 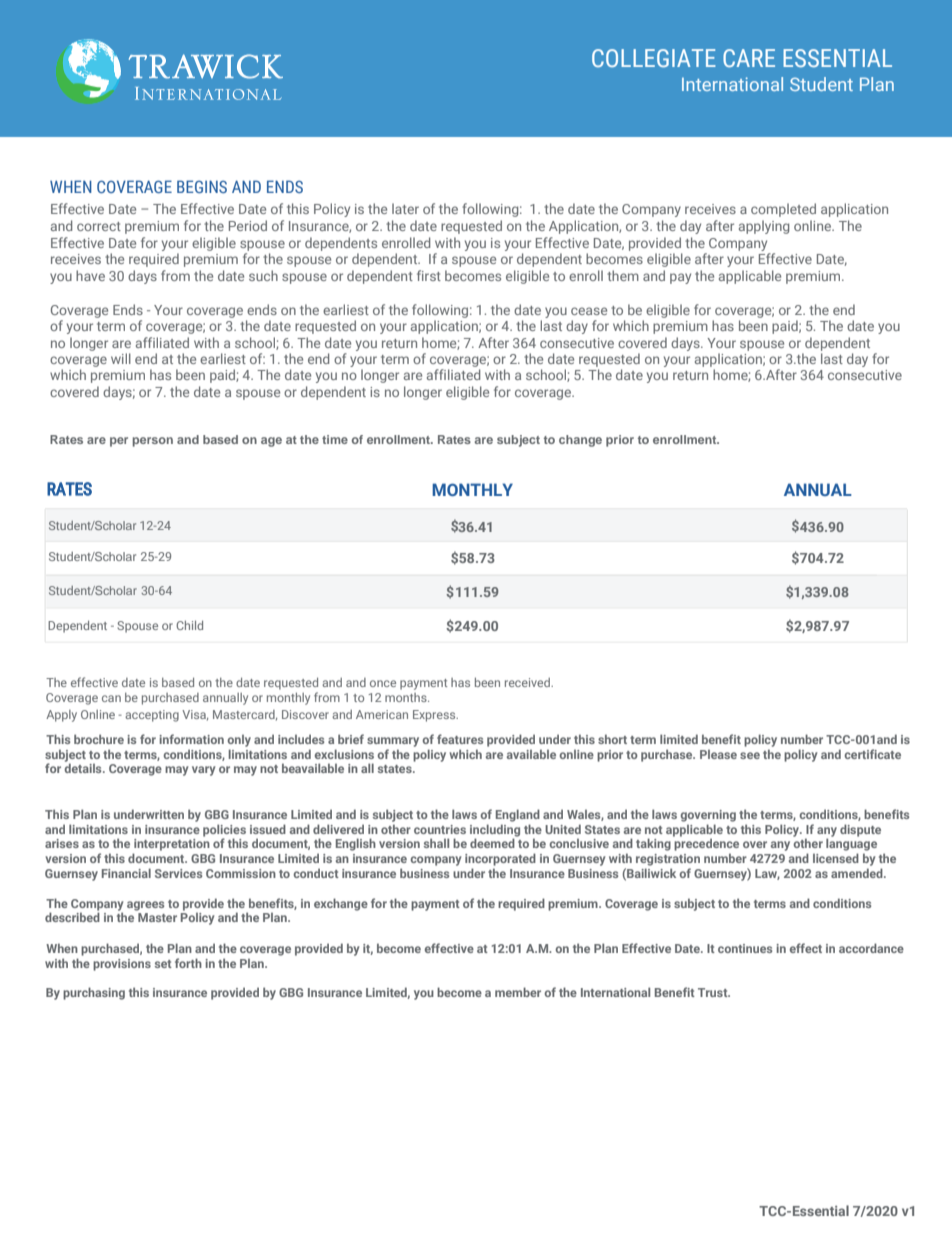 What do you see at coordinates (528, 682) in the document?
I see `received` at bounding box center [528, 682].
